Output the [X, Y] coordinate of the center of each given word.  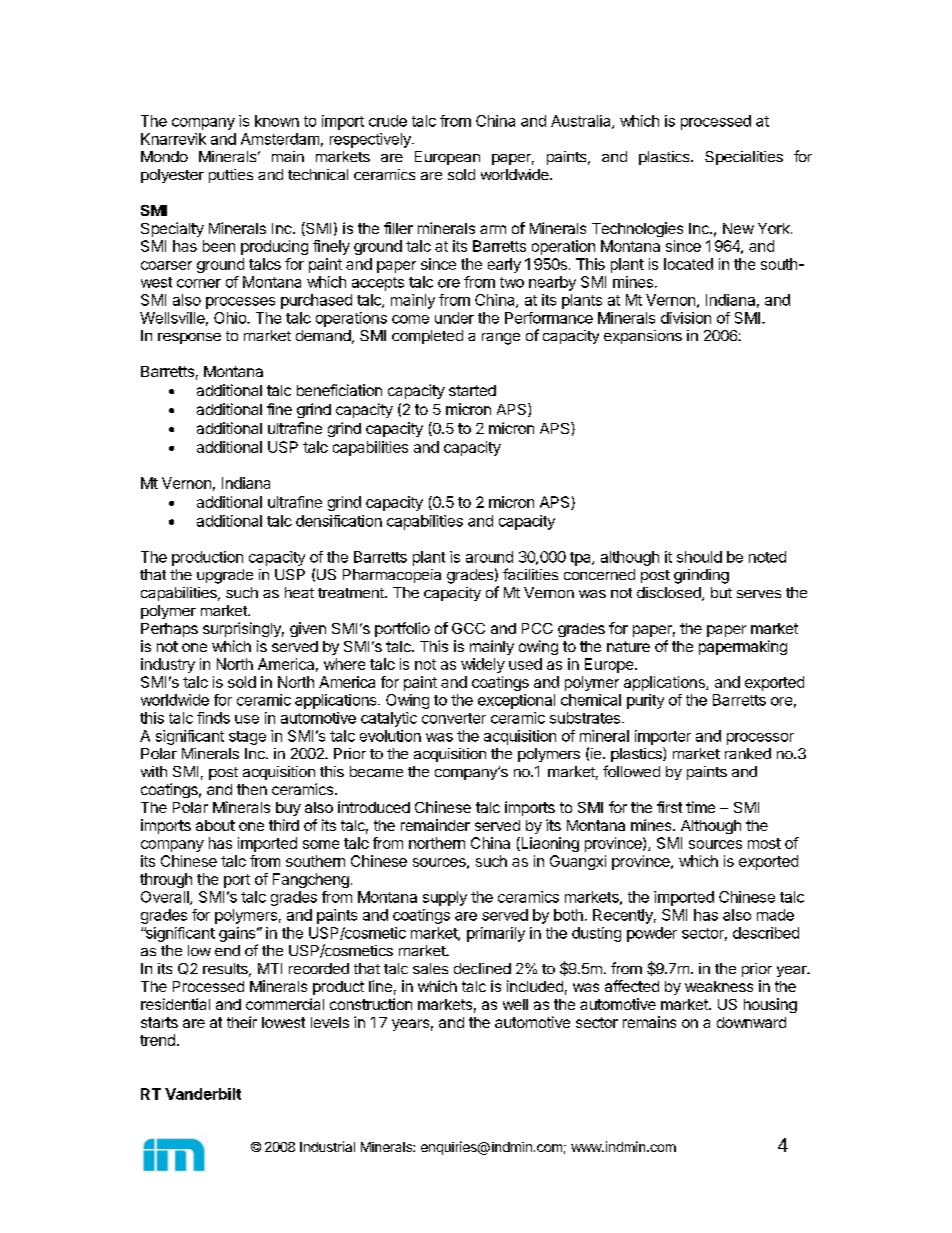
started [472, 390]
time [700, 807]
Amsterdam [280, 139]
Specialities [744, 158]
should [699, 557]
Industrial [327, 1146]
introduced [374, 807]
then [252, 789]
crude [388, 121]
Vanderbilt [203, 1094]
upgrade [225, 576]
